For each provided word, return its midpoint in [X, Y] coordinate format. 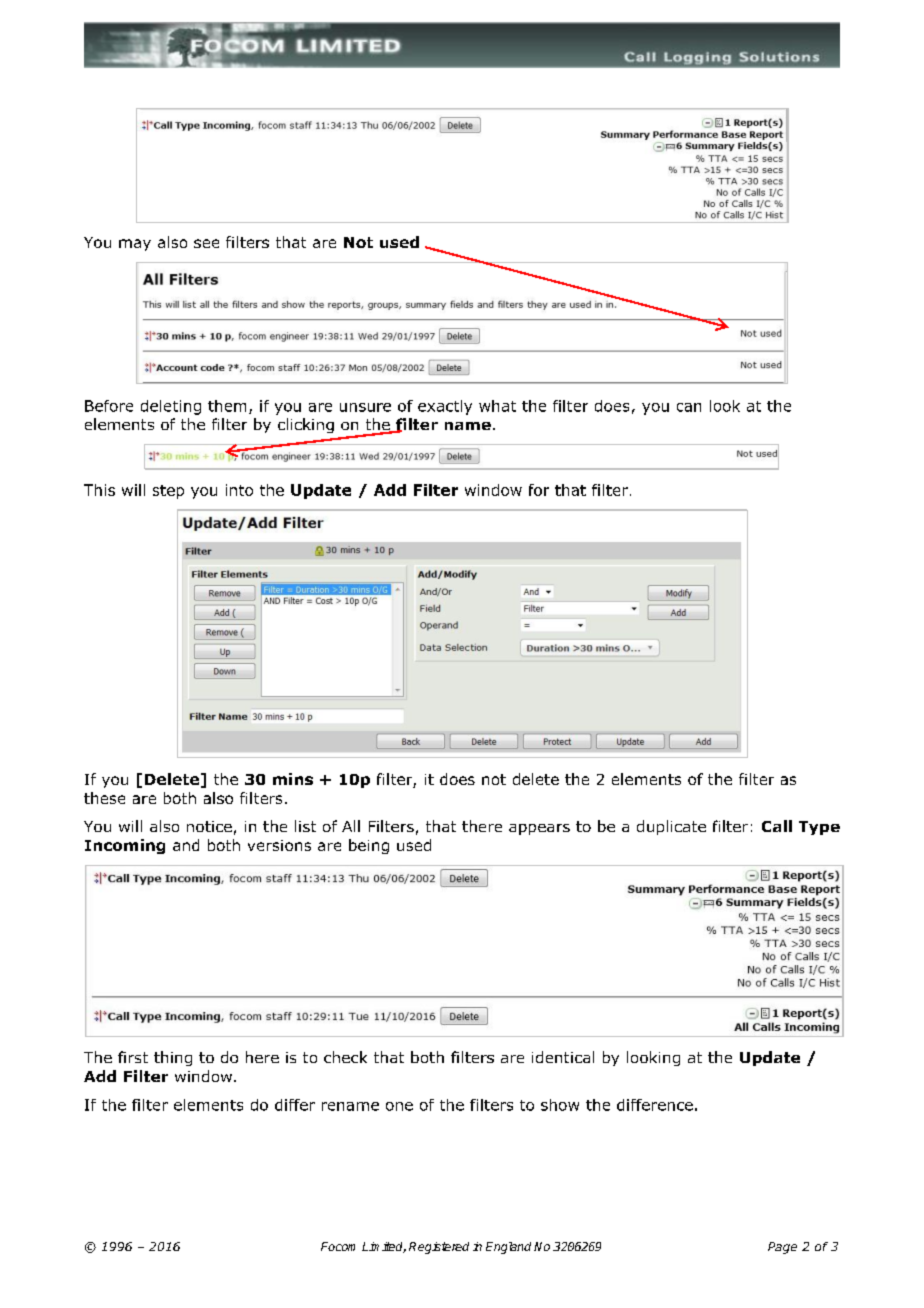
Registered [439, 1248]
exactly [445, 407]
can [689, 407]
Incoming [125, 846]
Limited [384, 1247]
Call [777, 826]
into [239, 490]
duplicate [671, 827]
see [206, 243]
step [168, 492]
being [369, 846]
